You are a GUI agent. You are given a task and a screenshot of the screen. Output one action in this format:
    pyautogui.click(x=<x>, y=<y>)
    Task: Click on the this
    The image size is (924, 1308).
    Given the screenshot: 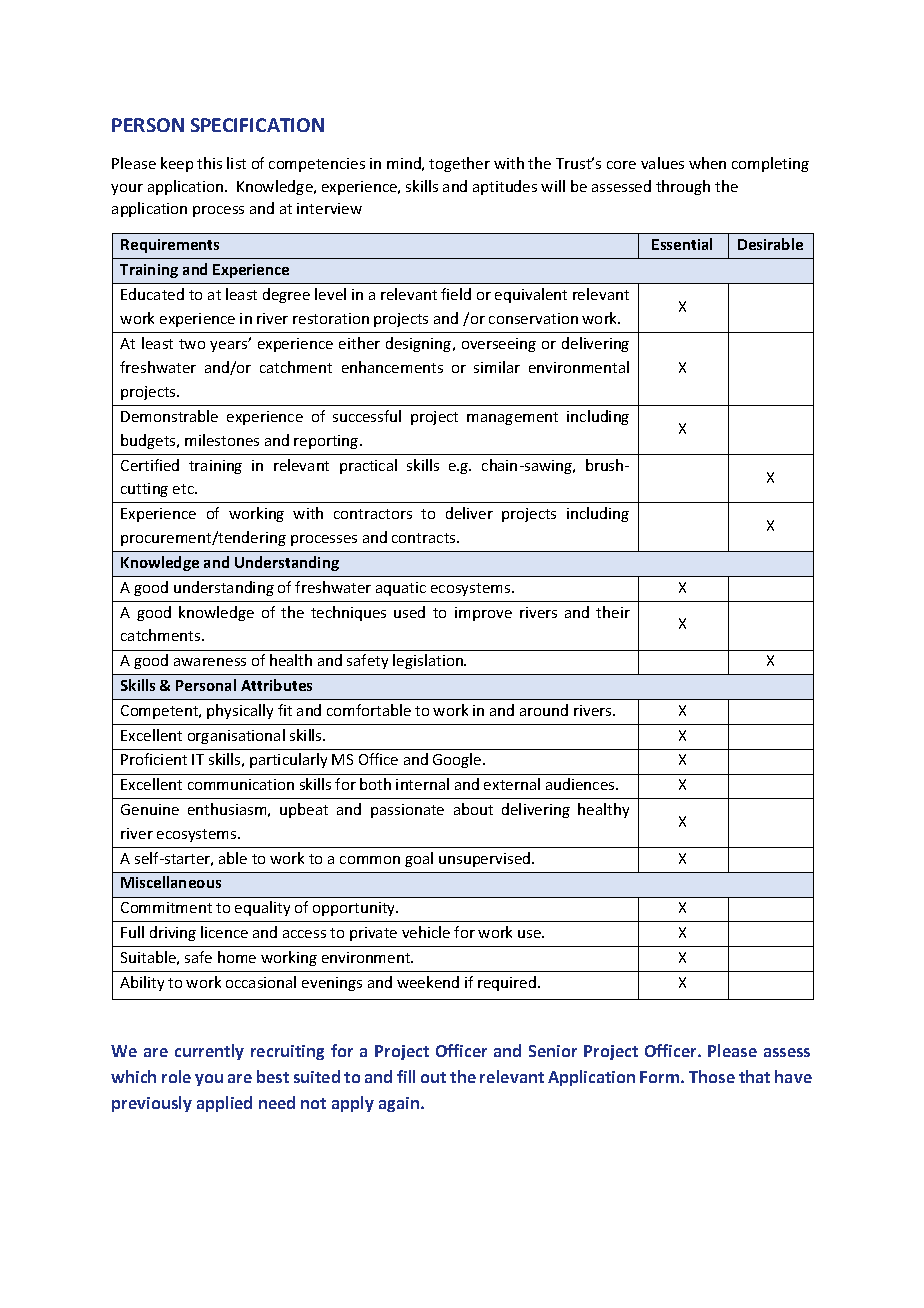 What is the action you would take?
    pyautogui.click(x=209, y=163)
